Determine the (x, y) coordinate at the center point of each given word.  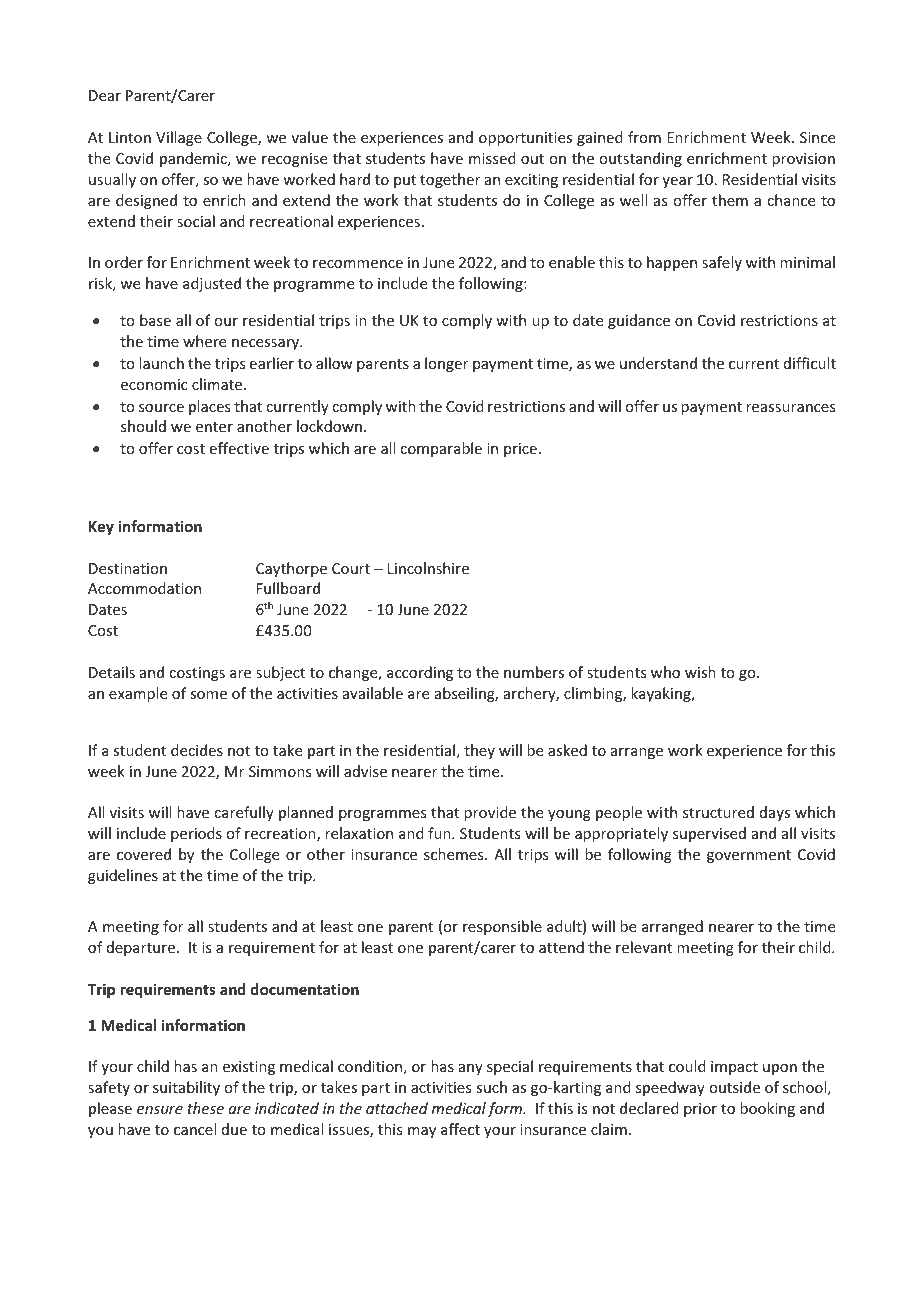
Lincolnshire (428, 568)
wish (700, 672)
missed (492, 158)
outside (734, 1087)
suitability (186, 1088)
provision (803, 160)
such (491, 1087)
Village (179, 138)
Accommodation (144, 588)
